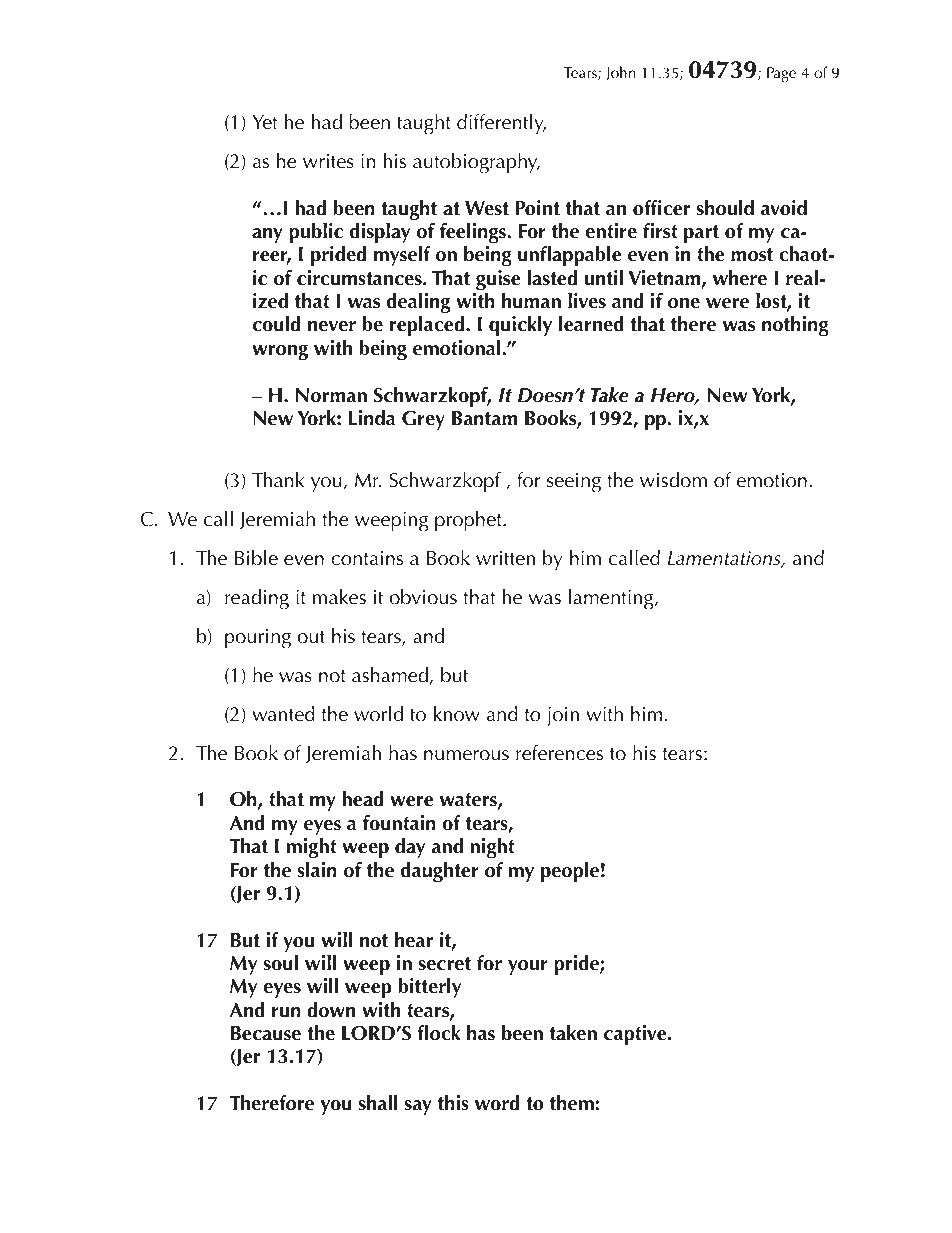 This screenshot has height=1233, width=952. What do you see at coordinates (781, 74) in the screenshot?
I see `Page` at bounding box center [781, 74].
